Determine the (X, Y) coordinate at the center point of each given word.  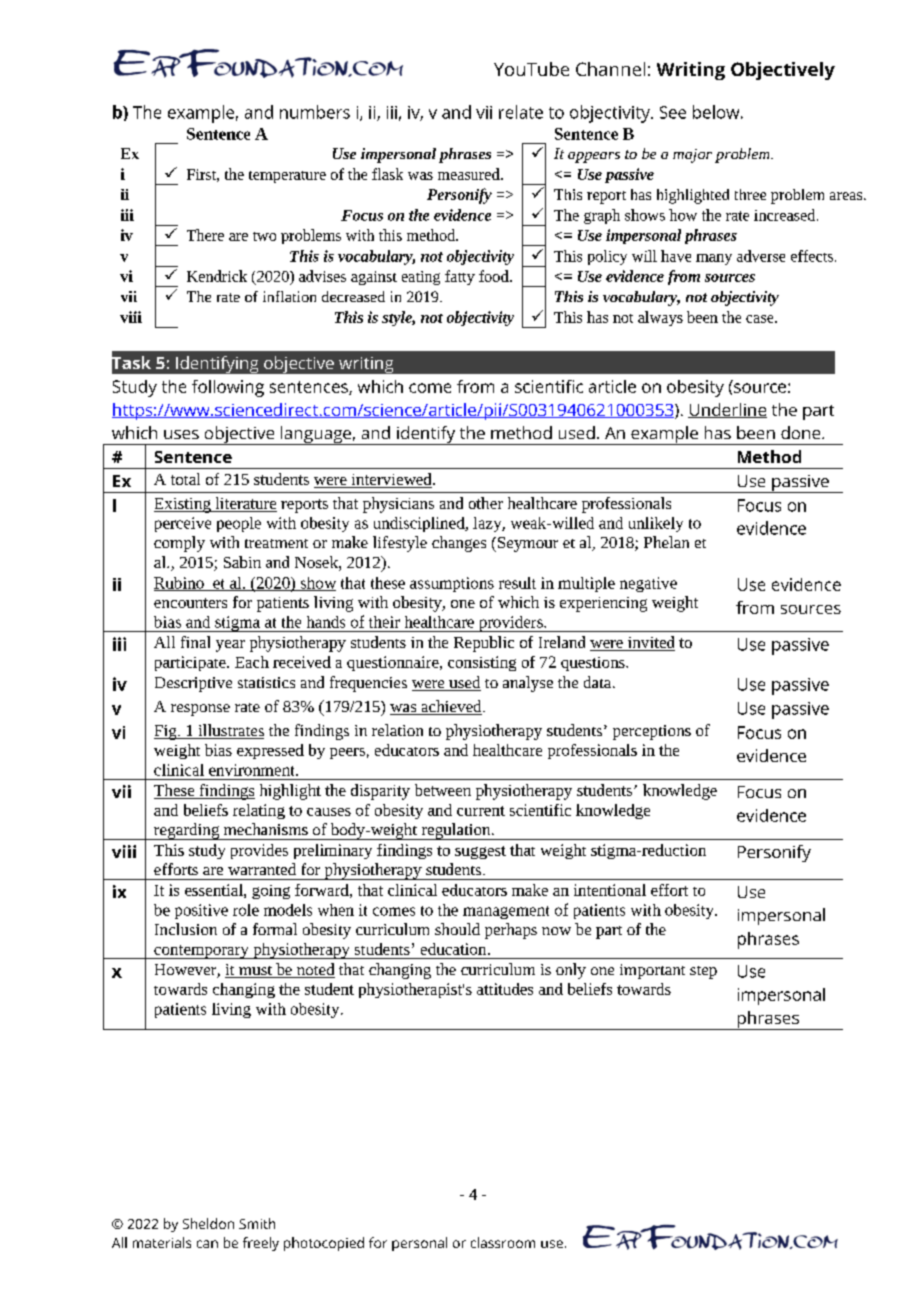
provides (259, 851)
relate (521, 112)
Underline (727, 410)
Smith (257, 1223)
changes (459, 544)
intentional (610, 890)
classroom (503, 1242)
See (673, 112)
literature (245, 504)
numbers (315, 112)
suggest (480, 852)
